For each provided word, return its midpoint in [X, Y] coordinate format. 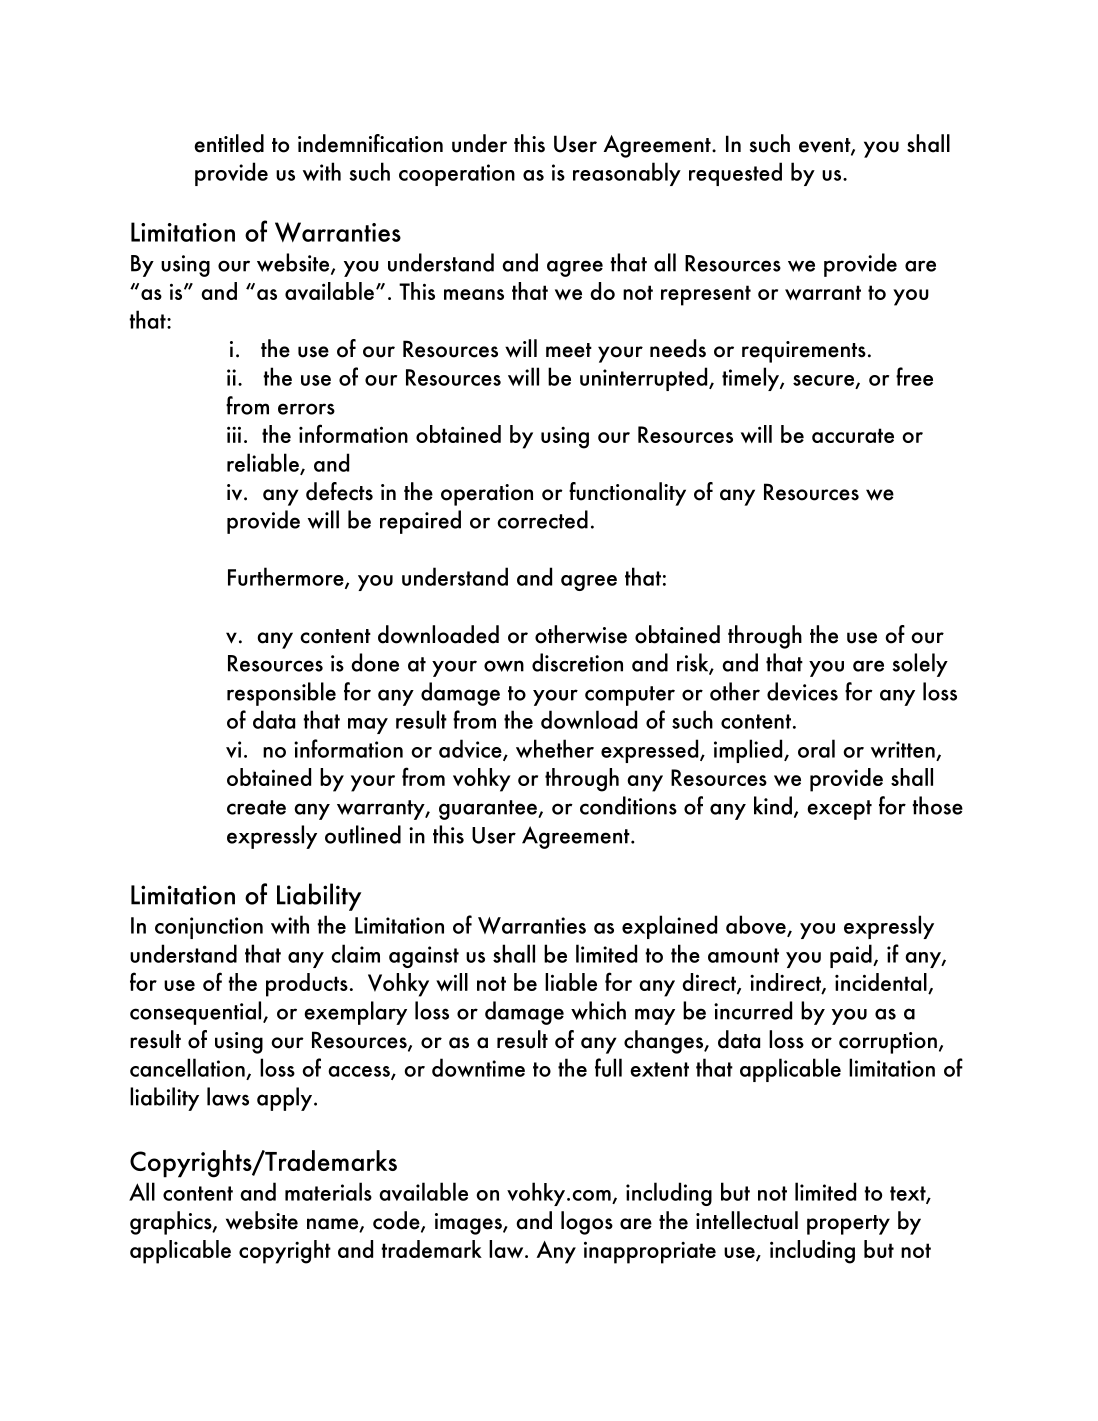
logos [587, 1223]
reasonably [627, 174]
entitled [229, 143]
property [848, 1225]
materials [328, 1191]
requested [735, 174]
